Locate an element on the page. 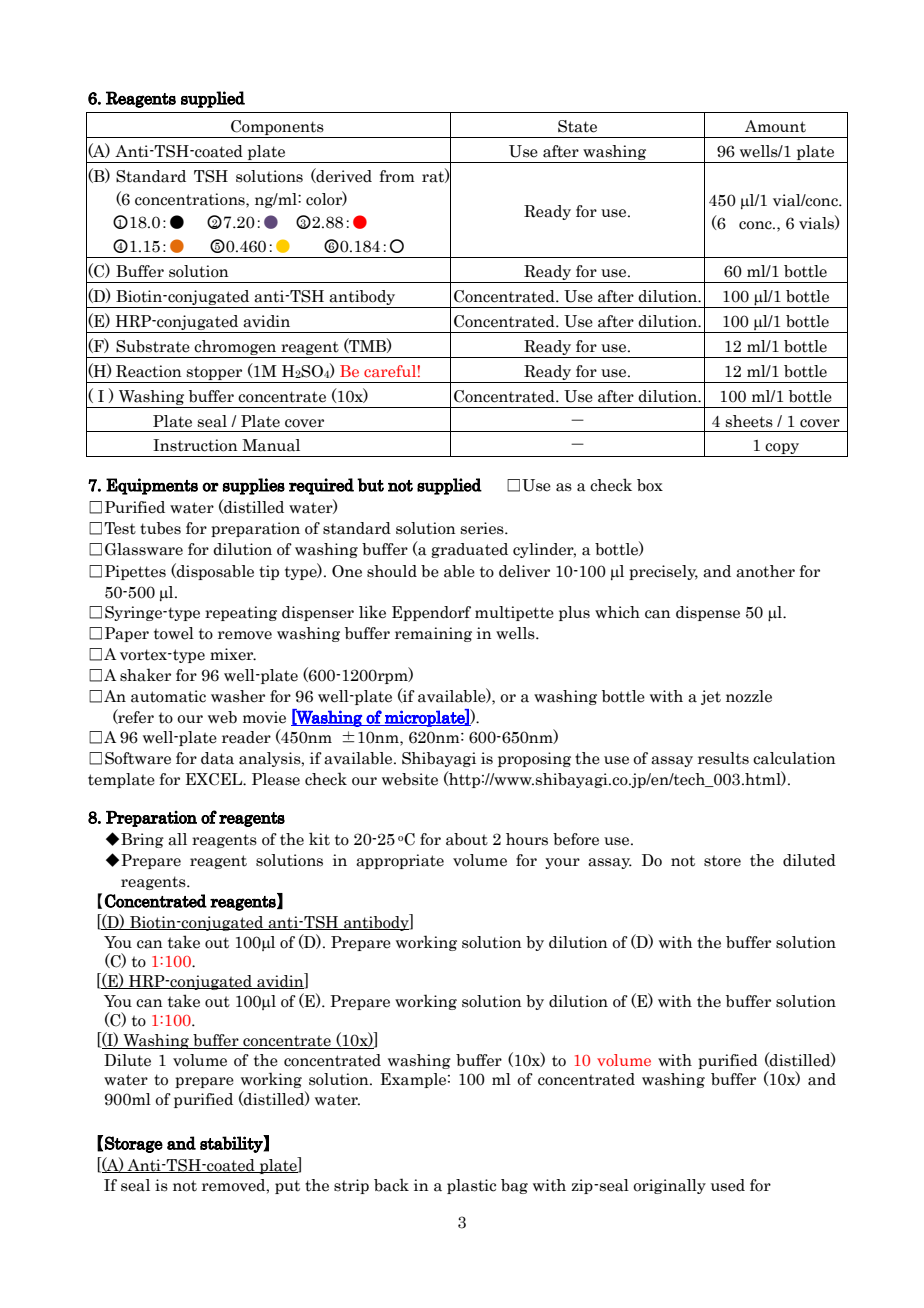  website is located at coordinates (410, 779).
